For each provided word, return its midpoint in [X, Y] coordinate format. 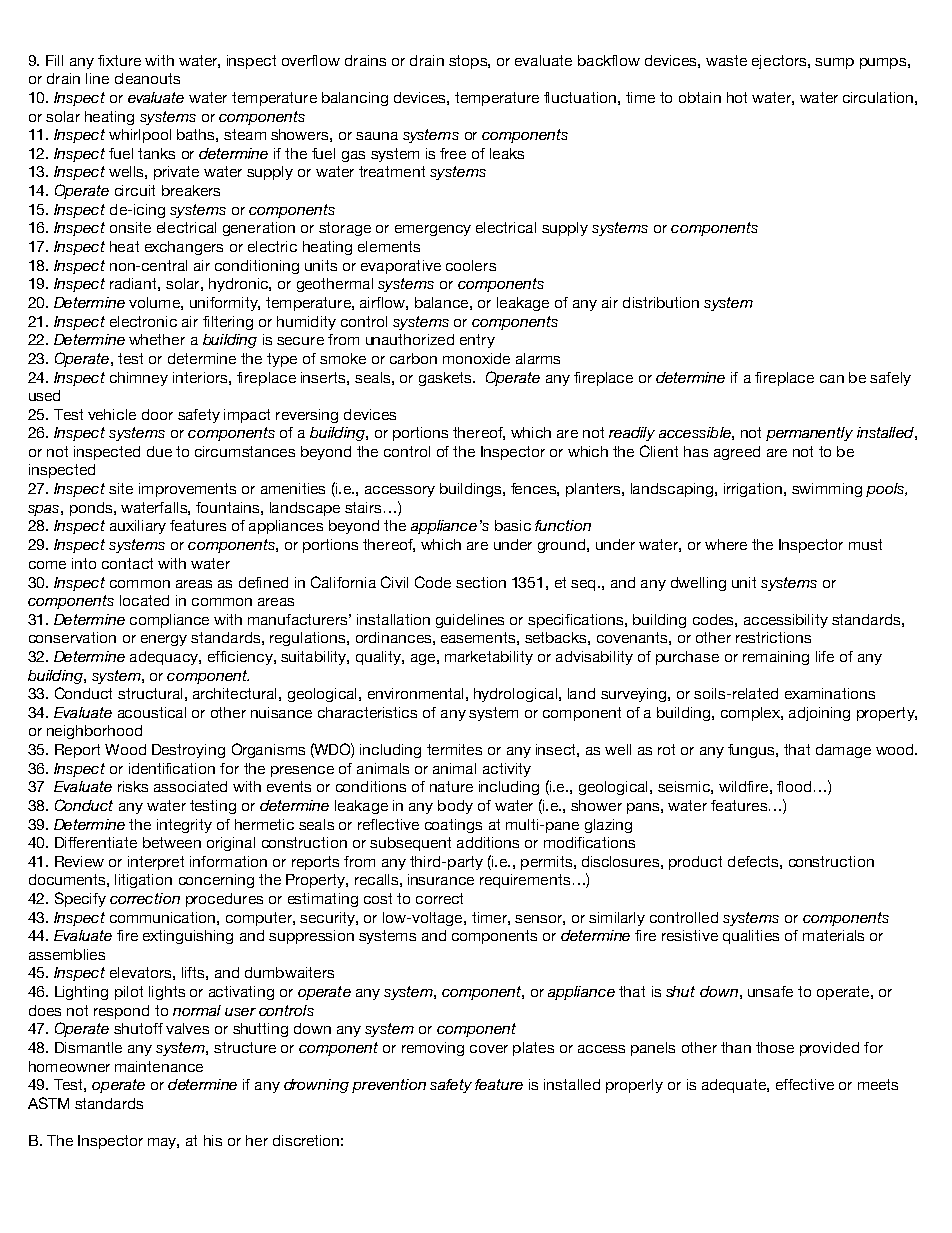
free [453, 153]
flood [794, 786]
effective [805, 1084]
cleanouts [147, 78]
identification [172, 768]
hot [737, 97]
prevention [389, 1086]
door [157, 414]
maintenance [159, 1066]
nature [451, 786]
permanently [809, 434]
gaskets [446, 379]
